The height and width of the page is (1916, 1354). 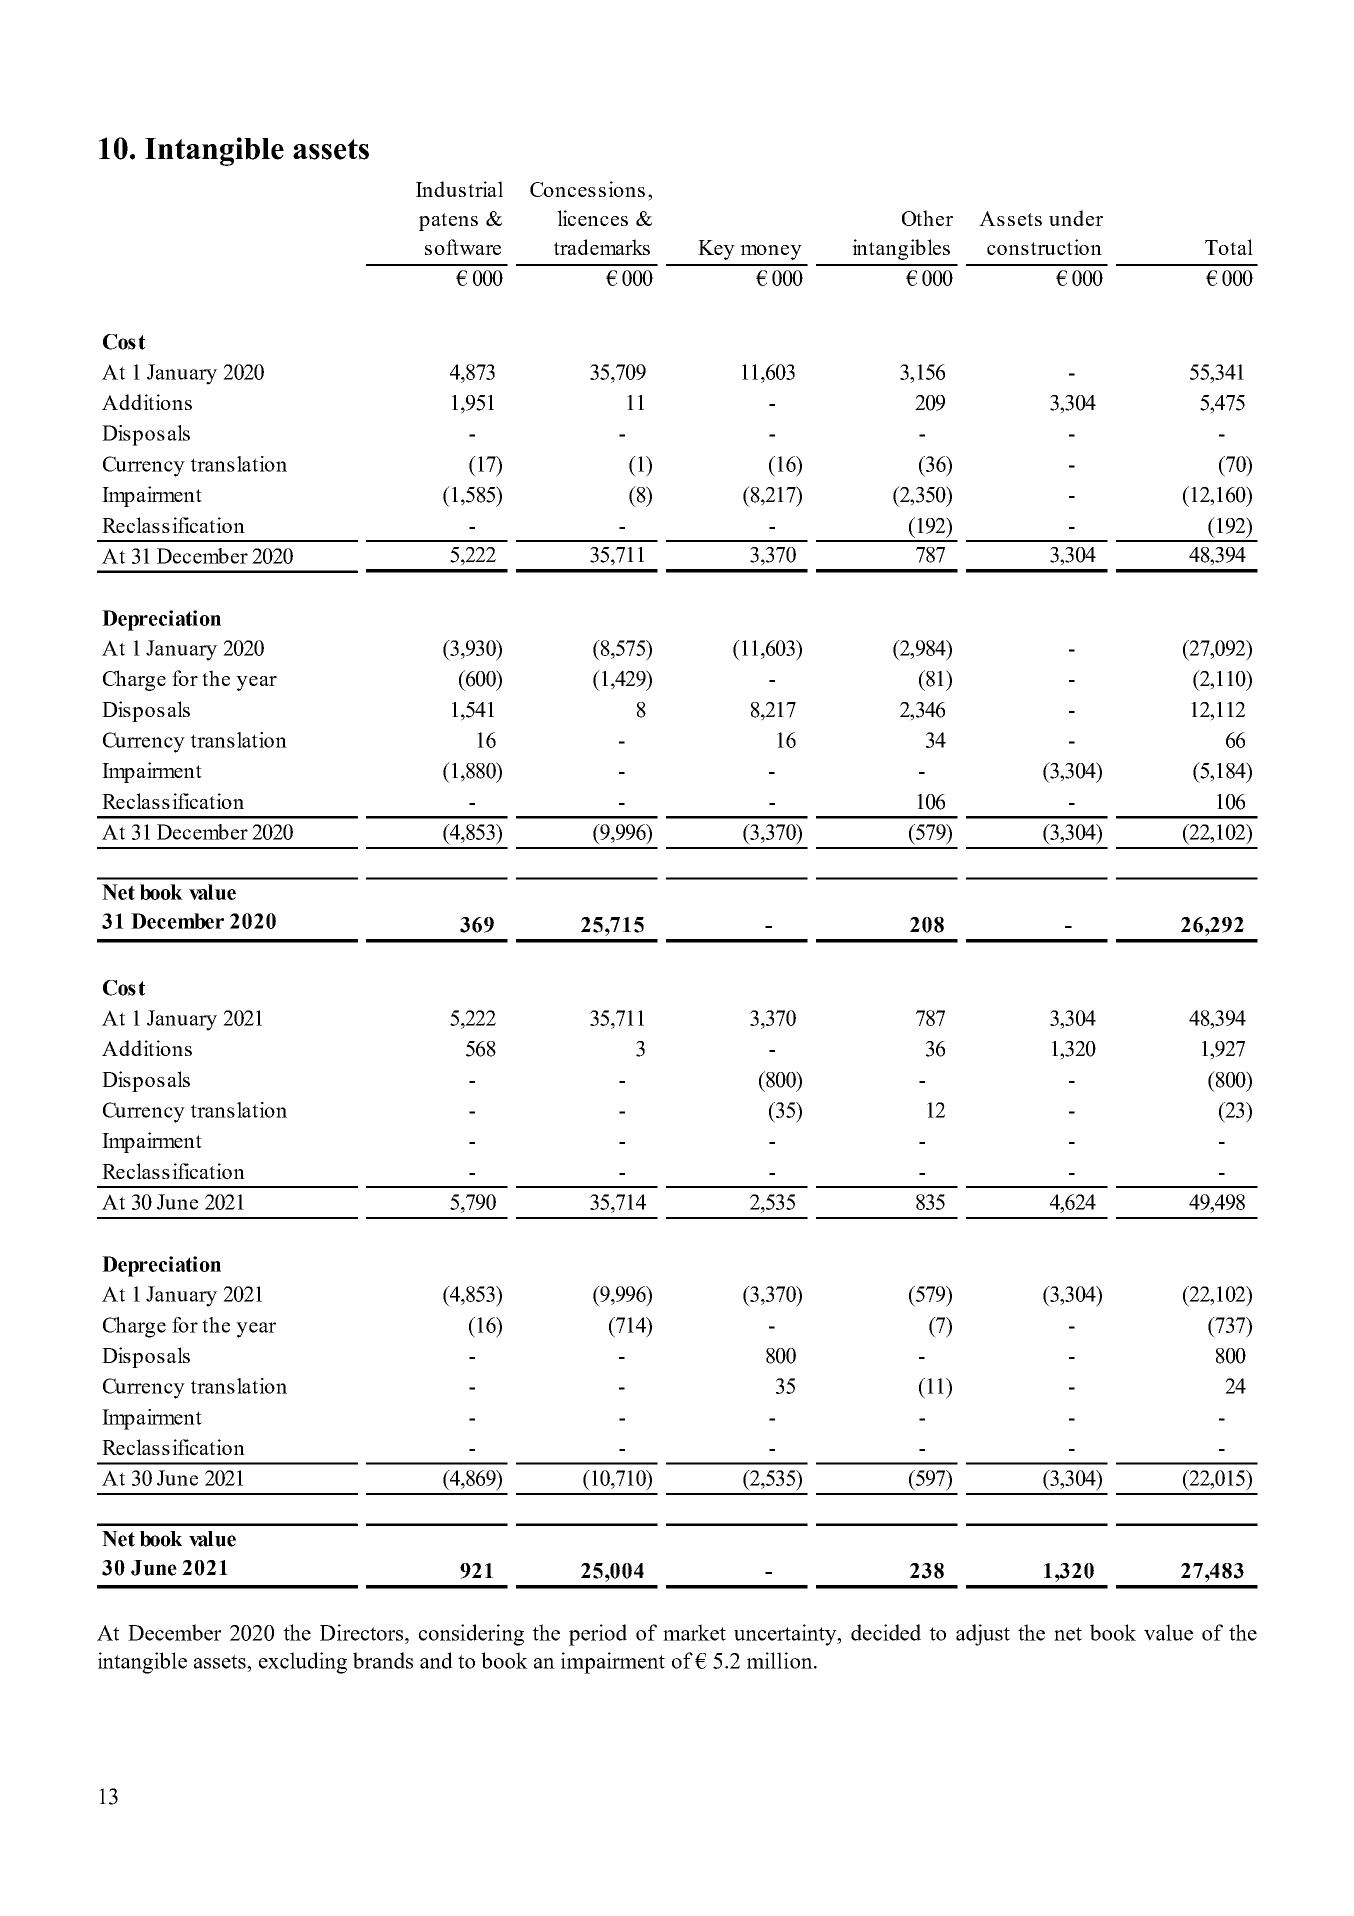 What do you see at coordinates (1044, 247) in the page?
I see `construction` at bounding box center [1044, 247].
